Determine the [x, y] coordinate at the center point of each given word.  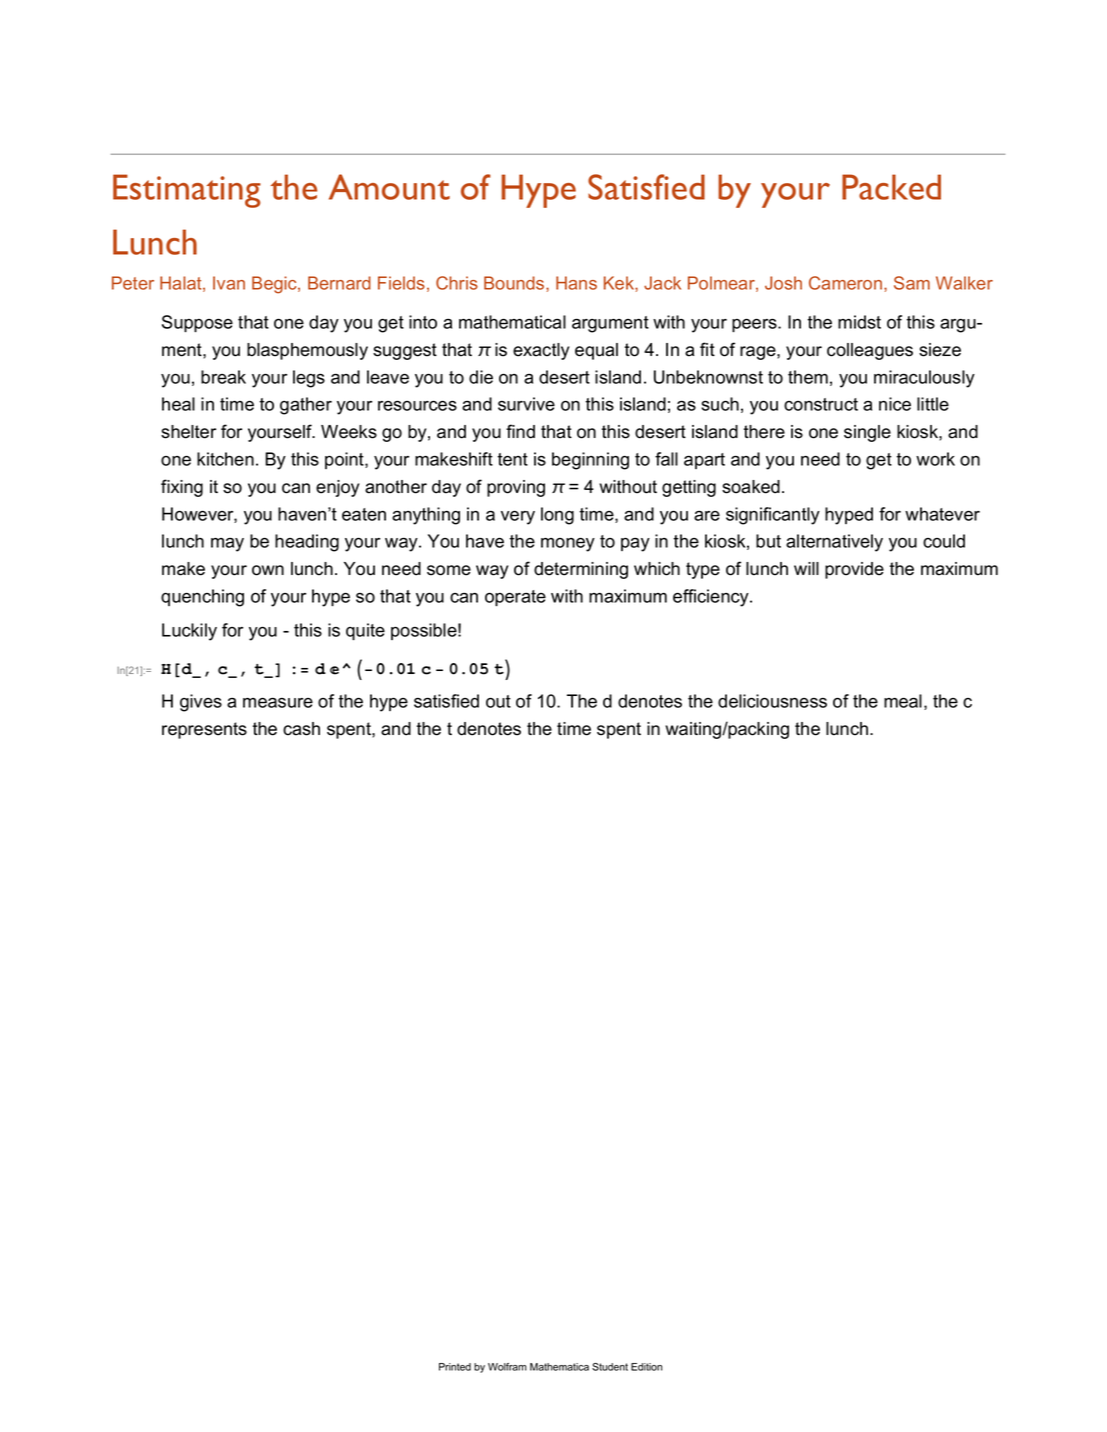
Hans [576, 283]
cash [301, 729]
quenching [202, 598]
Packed [891, 187]
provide [854, 570]
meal [903, 701]
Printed [455, 1367]
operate [515, 598]
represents [204, 730]
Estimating [187, 191]
